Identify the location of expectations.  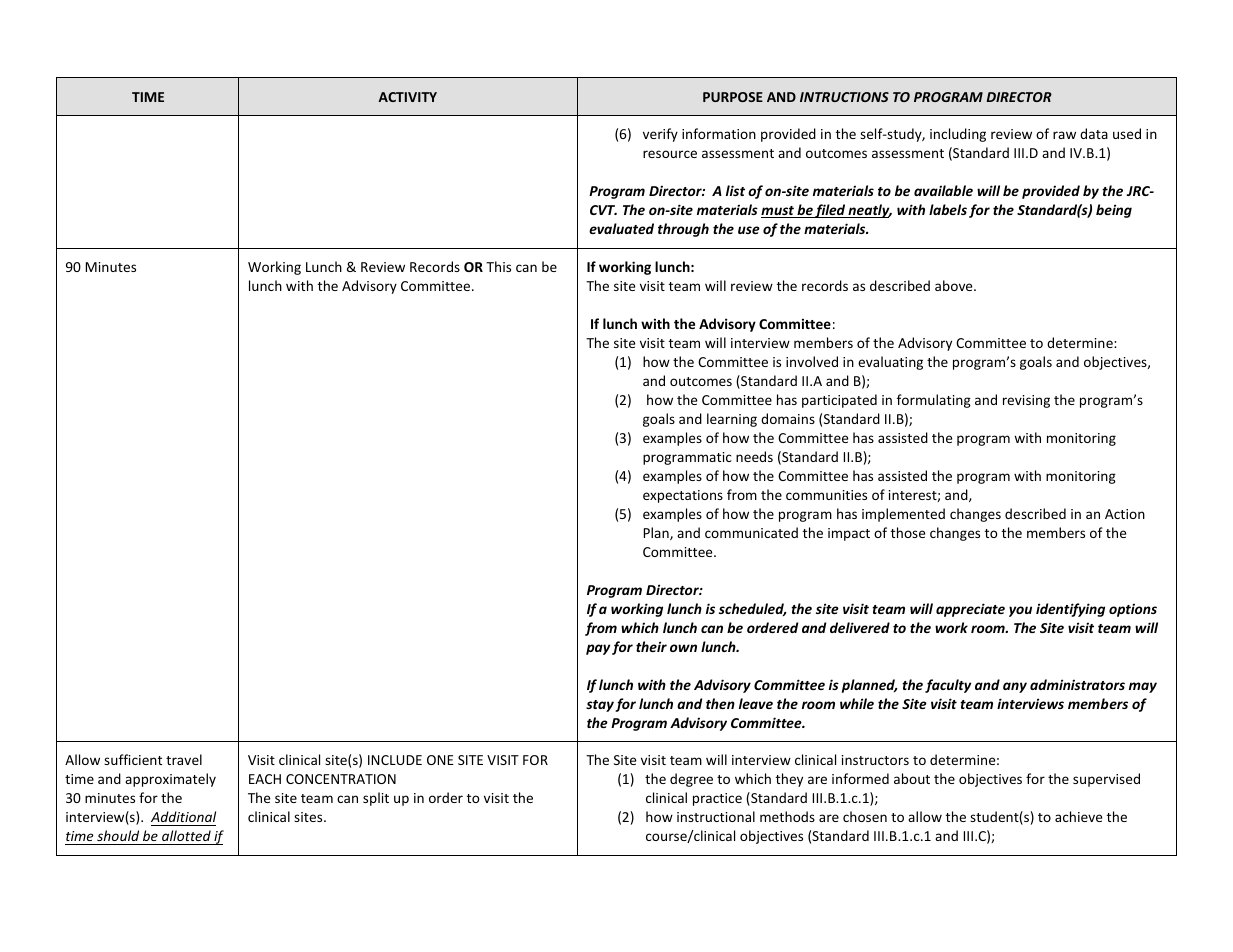
(683, 496).
